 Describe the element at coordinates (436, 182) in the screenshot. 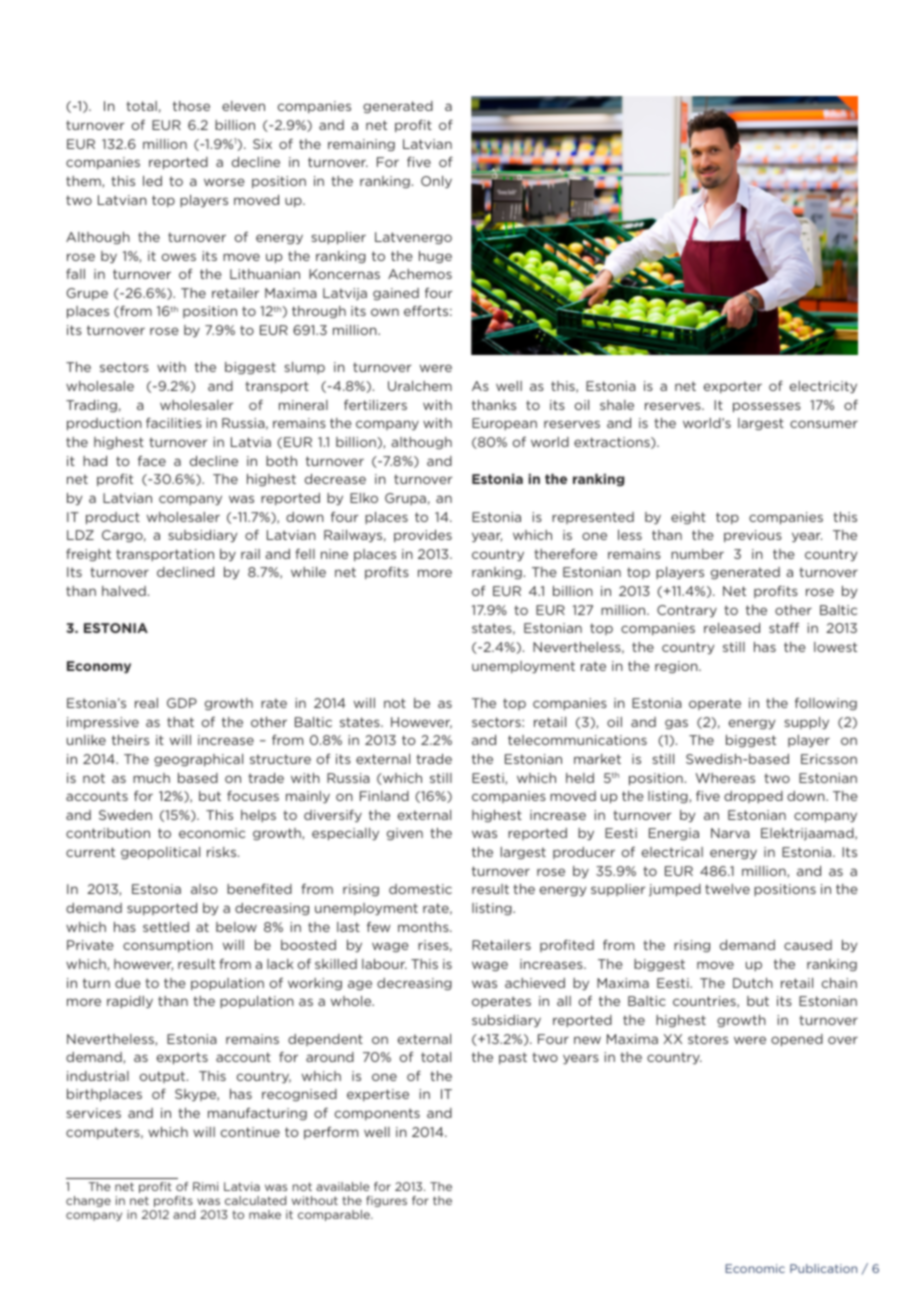

I see `Only` at that location.
